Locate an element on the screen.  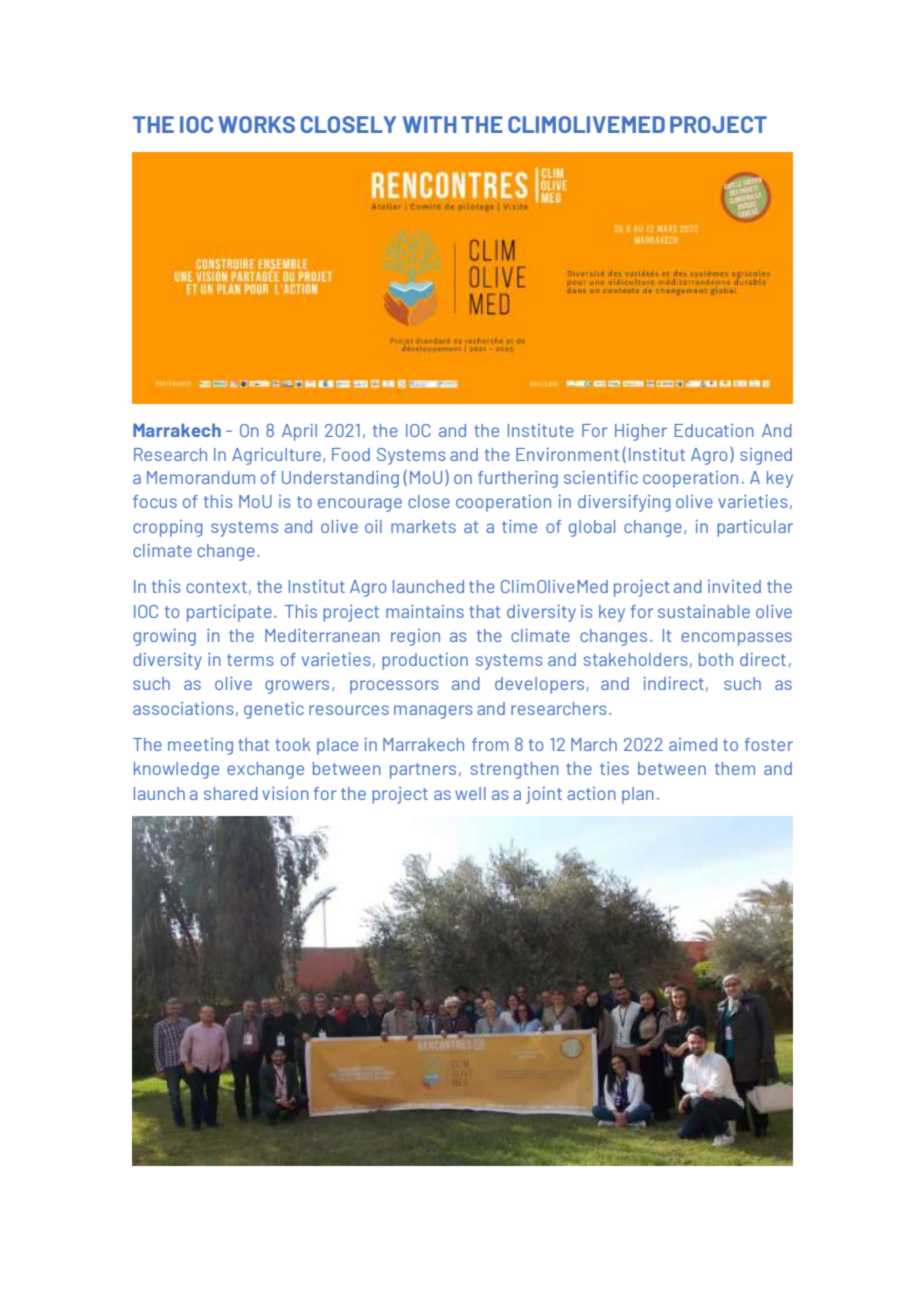
signed is located at coordinates (766, 456).
